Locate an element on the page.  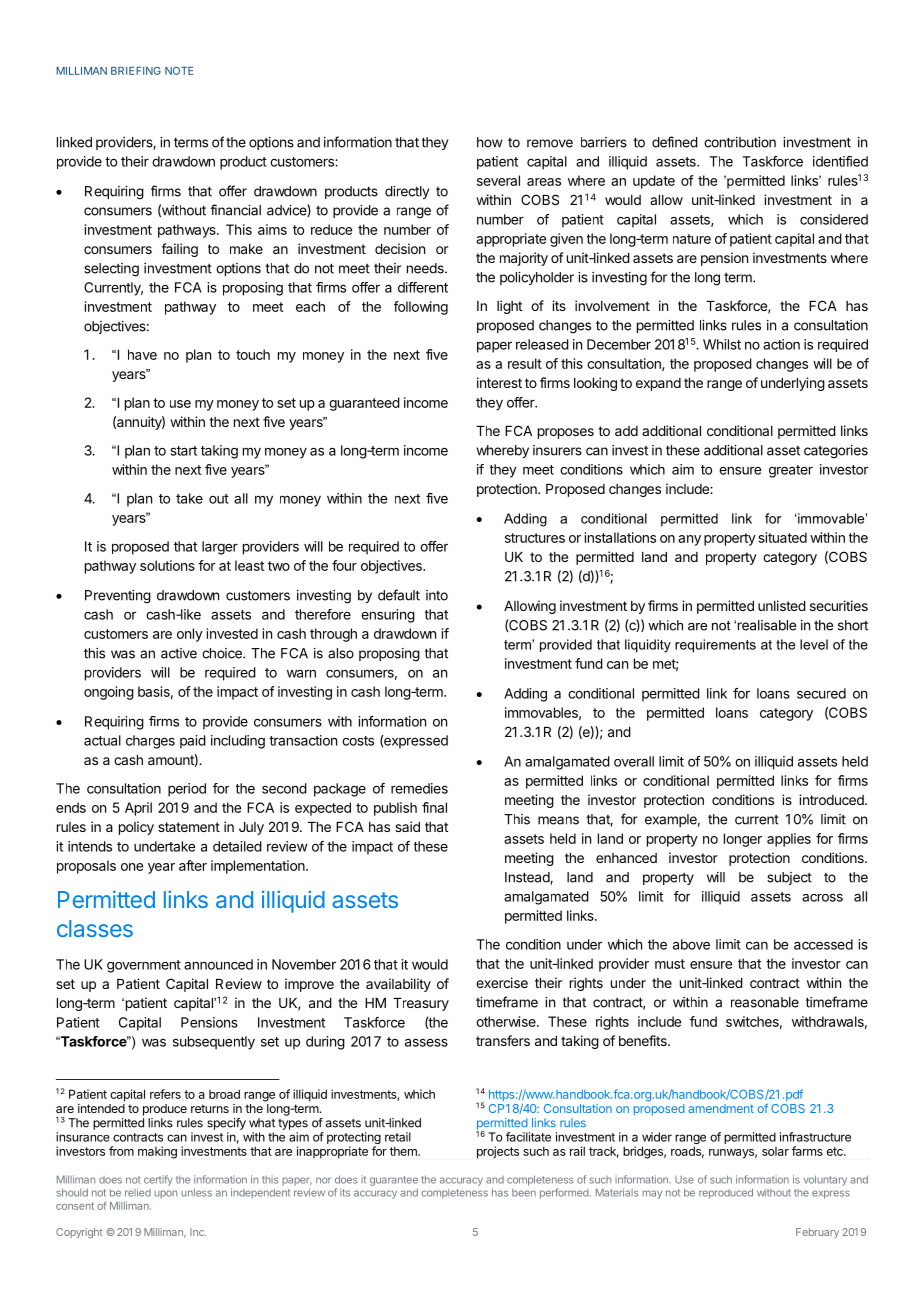
greater is located at coordinates (791, 471).
